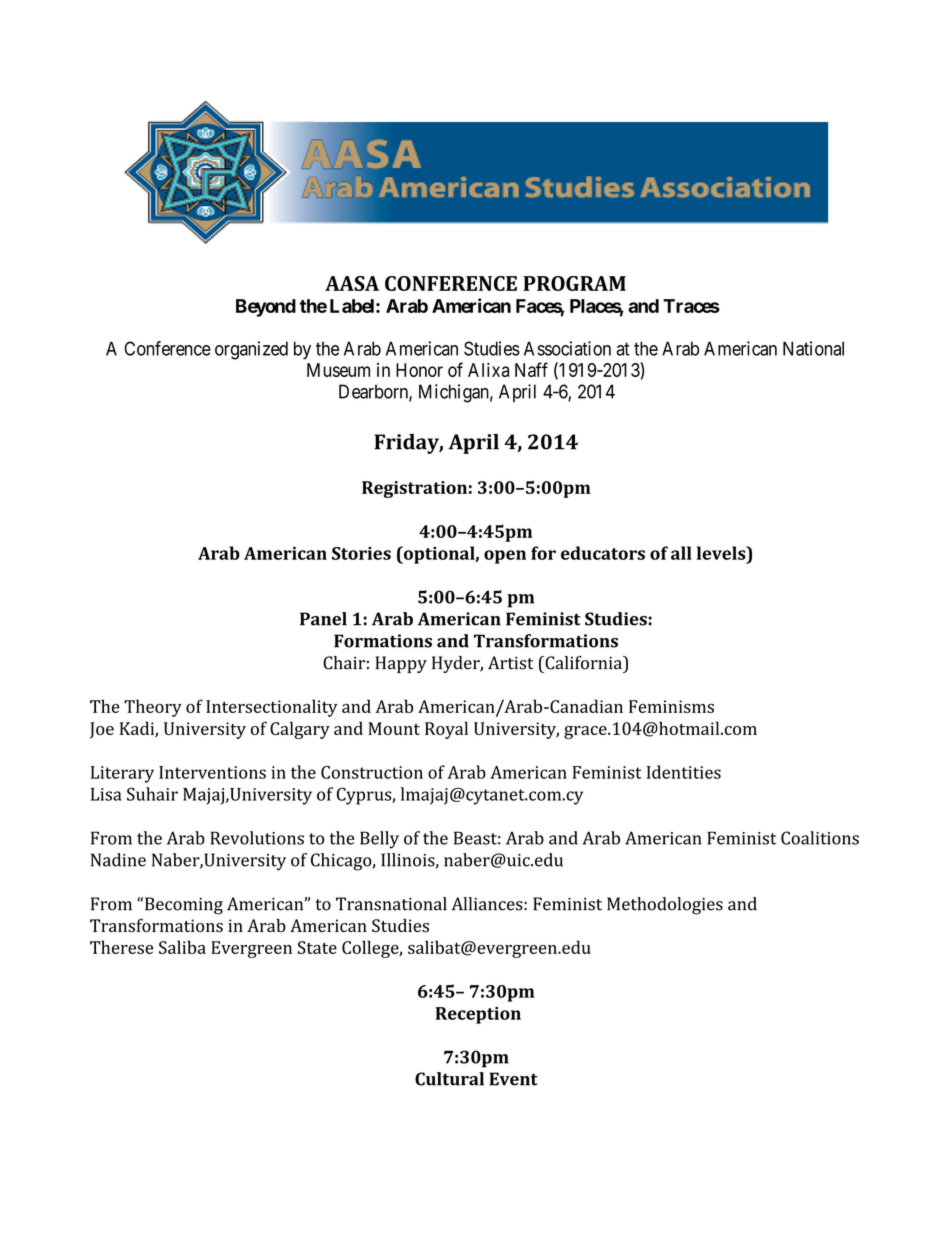 Image resolution: width=952 pixels, height=1233 pixels. Describe the element at coordinates (684, 772) in the page. I see `Identities` at that location.
